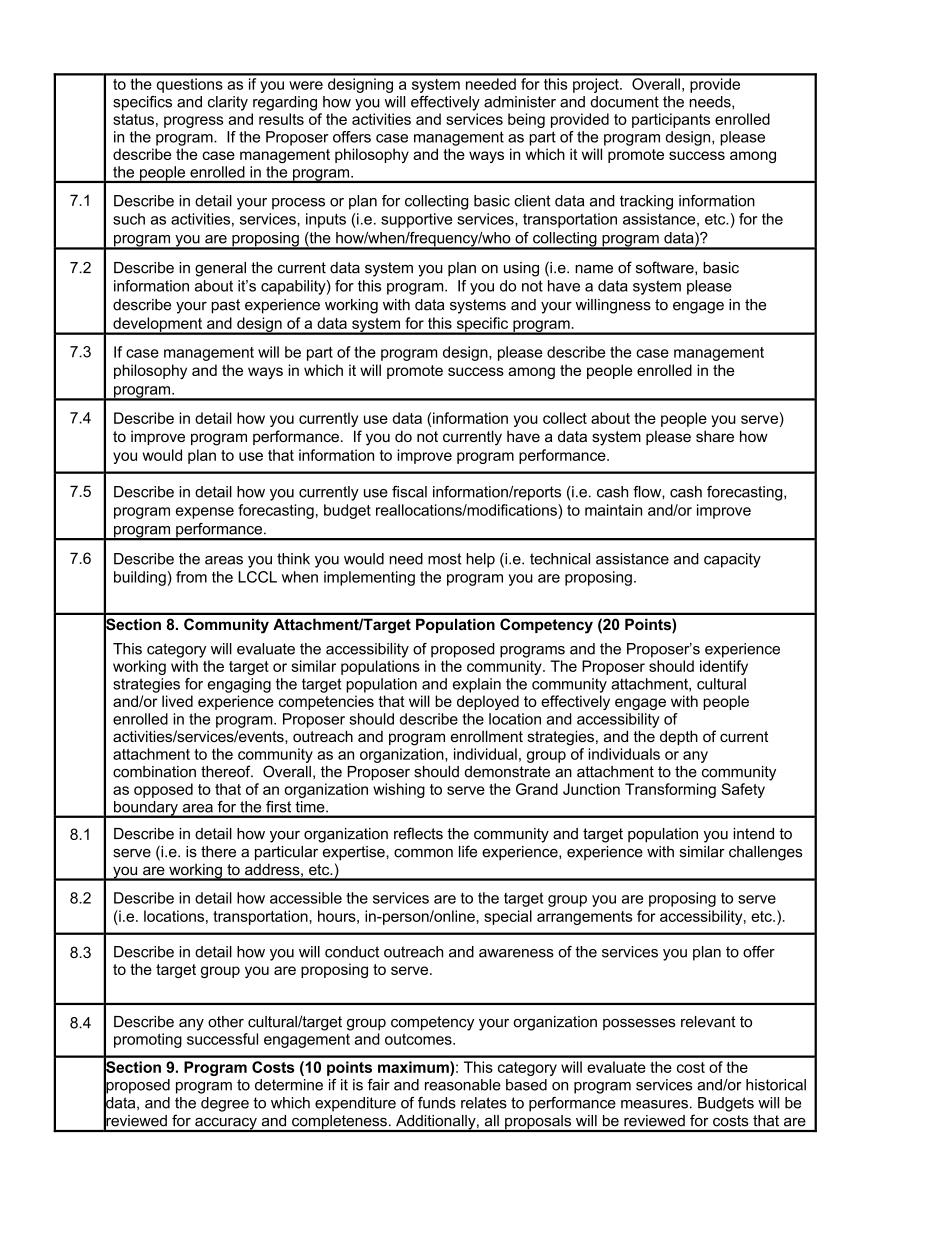 The image size is (952, 1233). I want to click on most, so click(445, 559).
